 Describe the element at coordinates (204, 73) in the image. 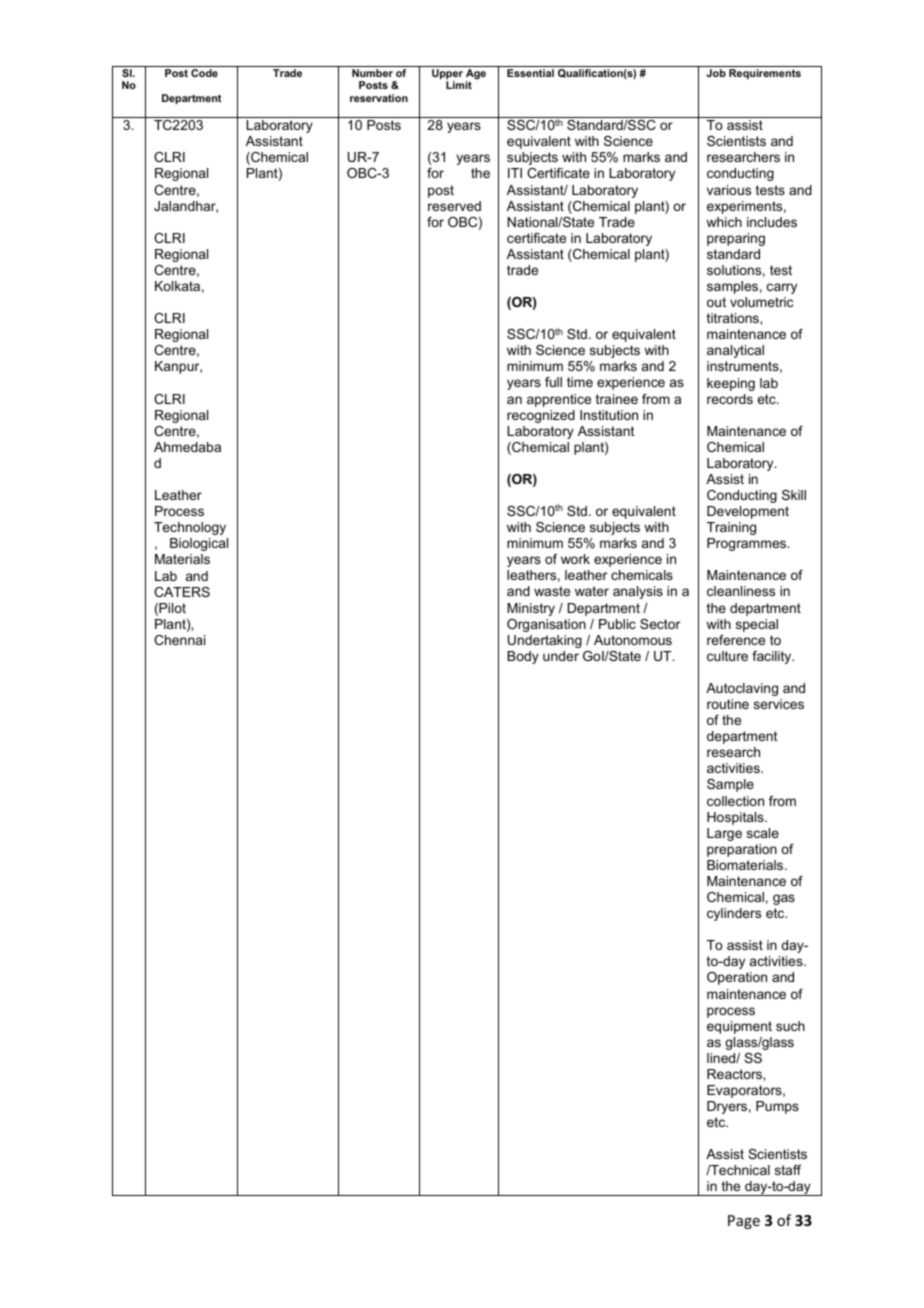

I see `Code` at that location.
